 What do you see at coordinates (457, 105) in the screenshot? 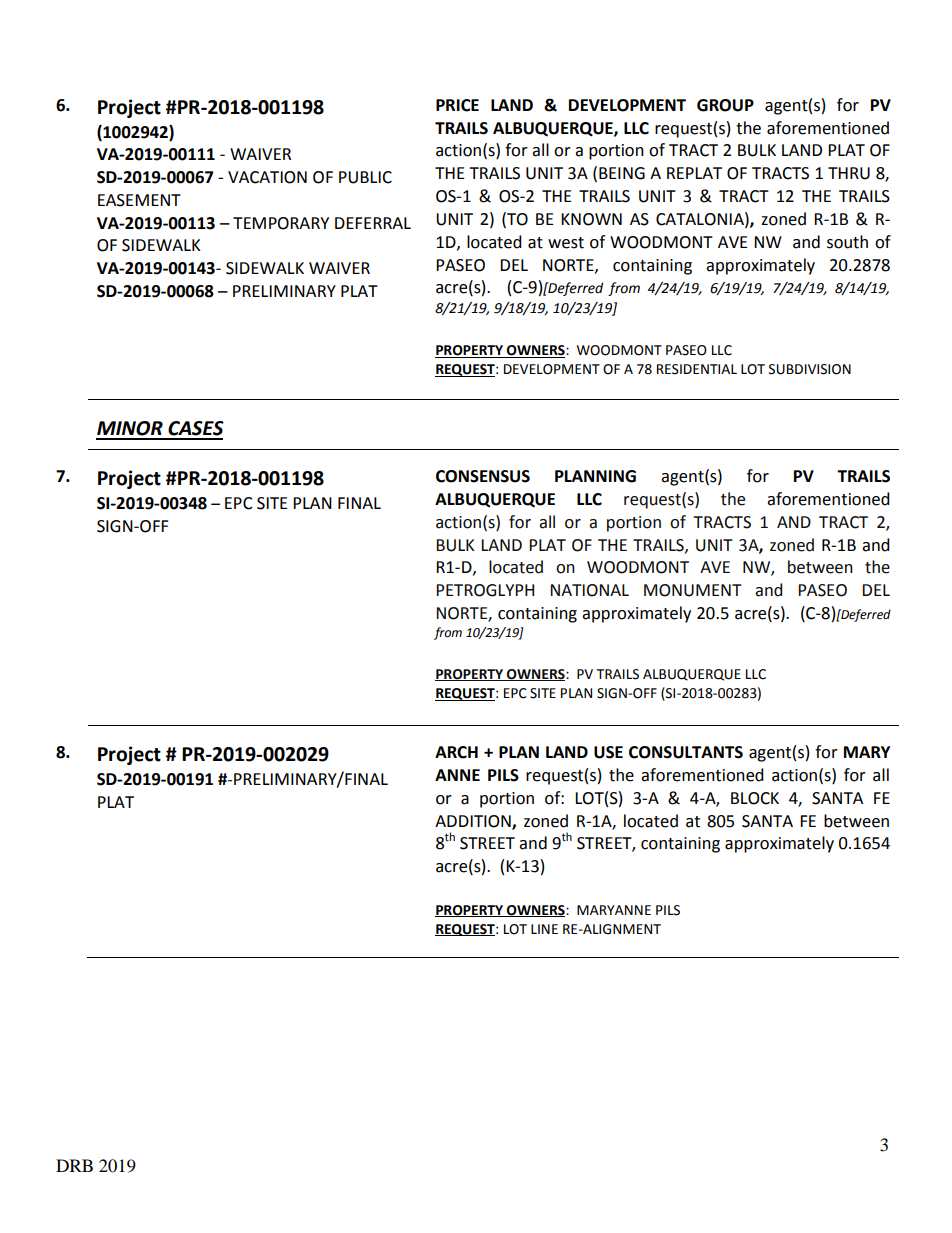
I see `PRICE` at bounding box center [457, 105].
